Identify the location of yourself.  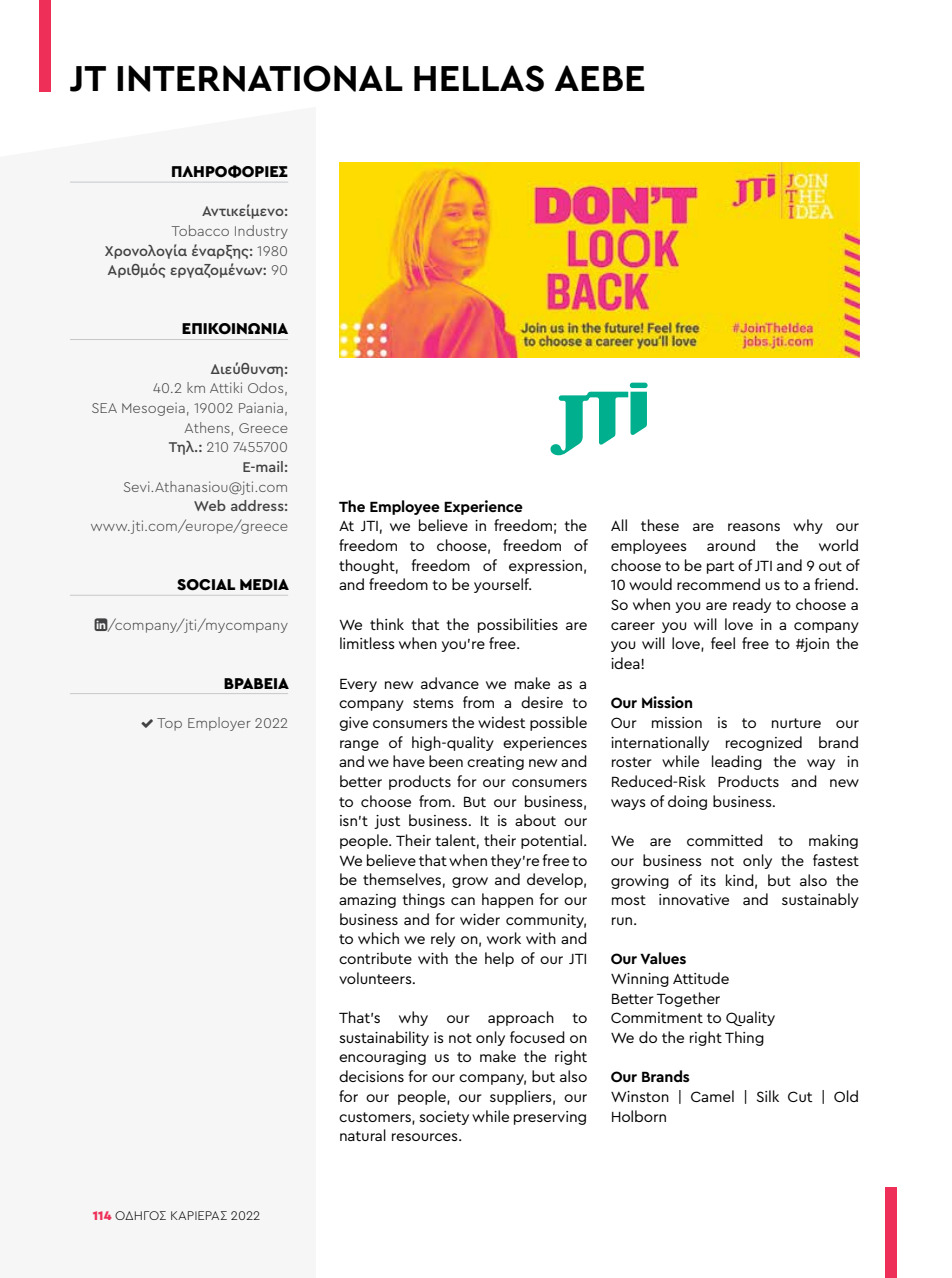
(502, 585).
